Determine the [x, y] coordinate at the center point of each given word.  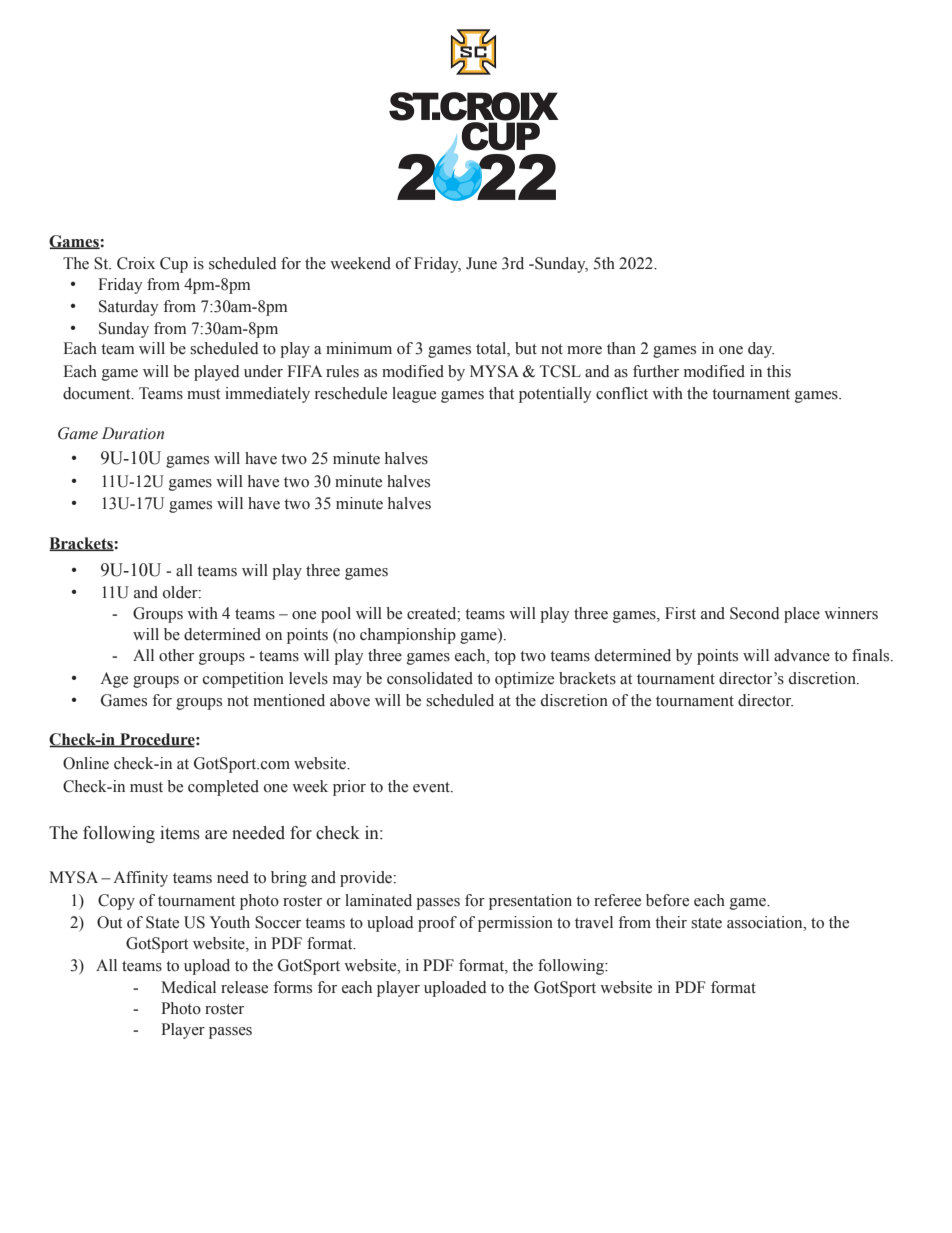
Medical [188, 987]
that [501, 393]
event [432, 787]
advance [802, 655]
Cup [174, 265]
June [481, 263]
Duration [133, 433]
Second [754, 613]
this [779, 371]
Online [86, 763]
